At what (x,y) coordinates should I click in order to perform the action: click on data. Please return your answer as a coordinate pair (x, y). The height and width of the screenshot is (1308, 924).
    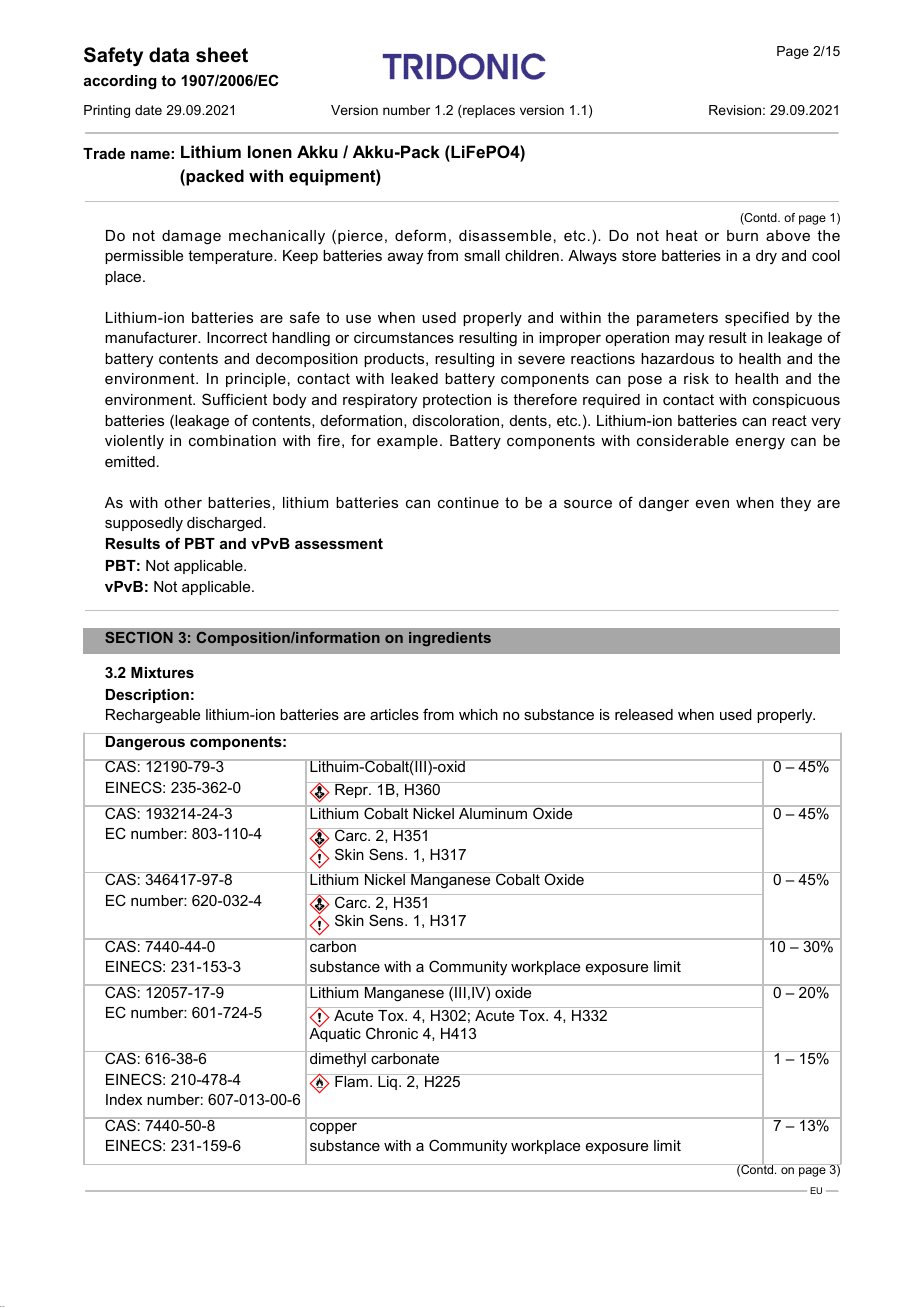
    Looking at the image, I should click on (169, 55).
